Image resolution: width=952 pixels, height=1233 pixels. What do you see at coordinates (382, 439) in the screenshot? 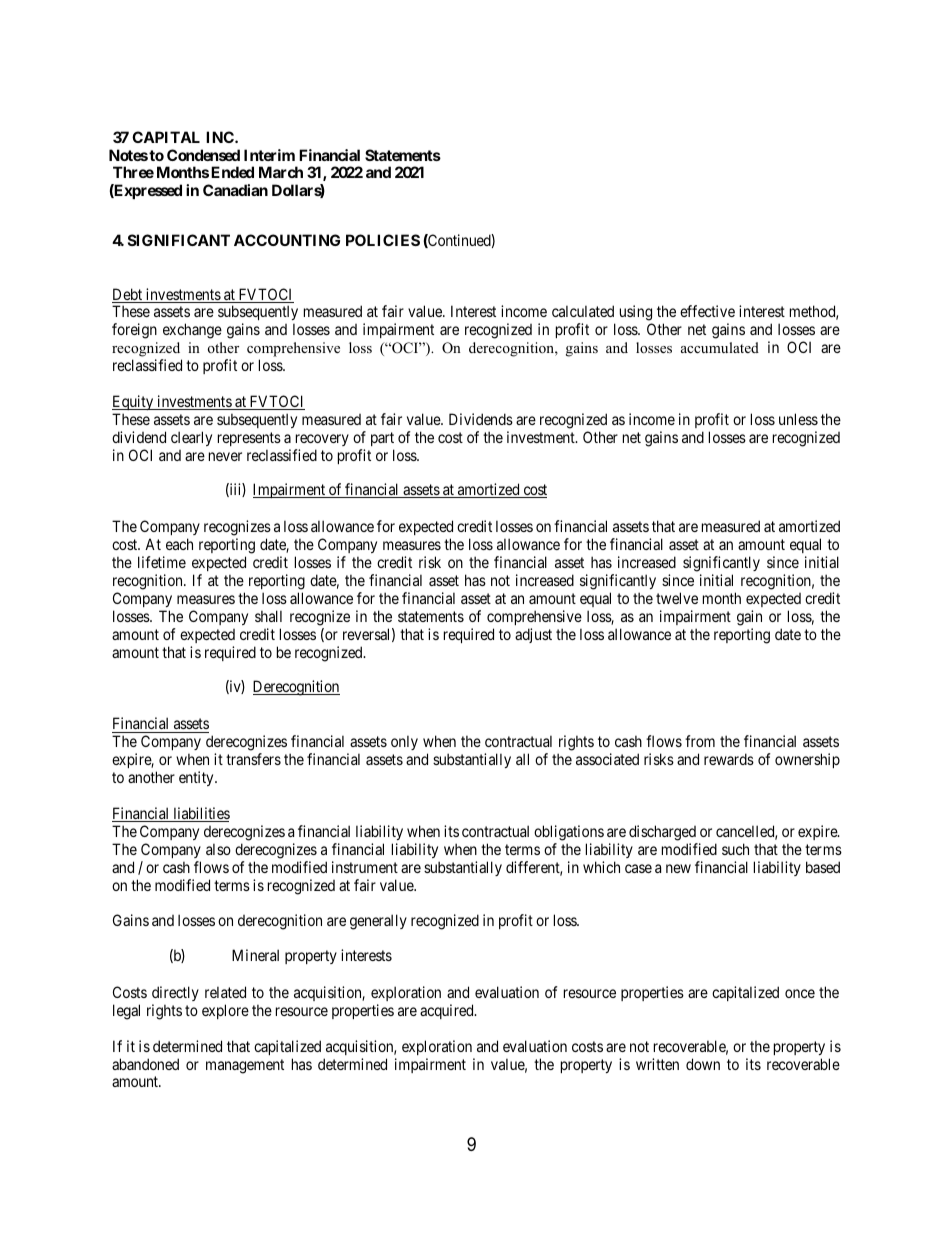
I see `part` at bounding box center [382, 439].
